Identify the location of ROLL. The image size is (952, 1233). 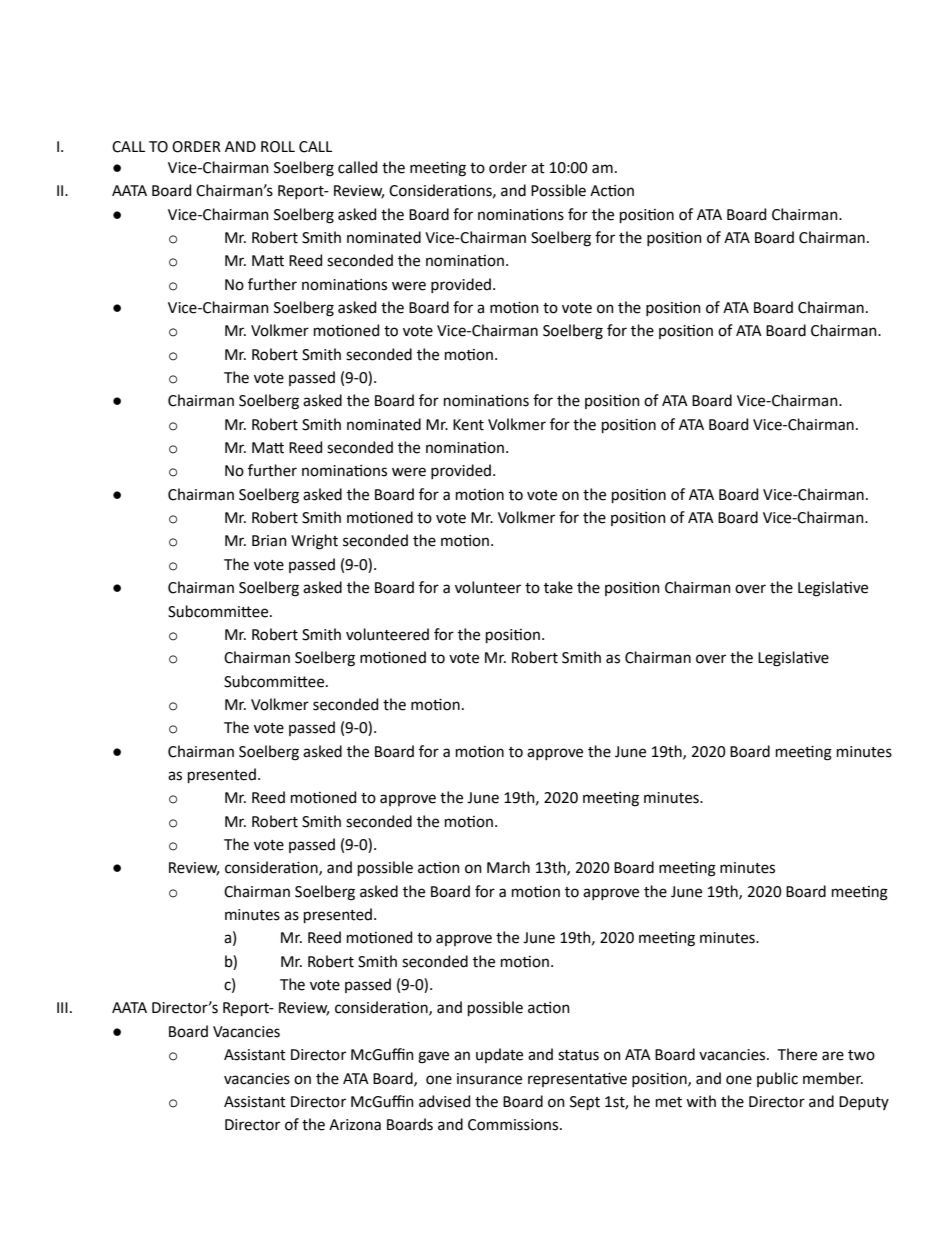
(278, 147).
